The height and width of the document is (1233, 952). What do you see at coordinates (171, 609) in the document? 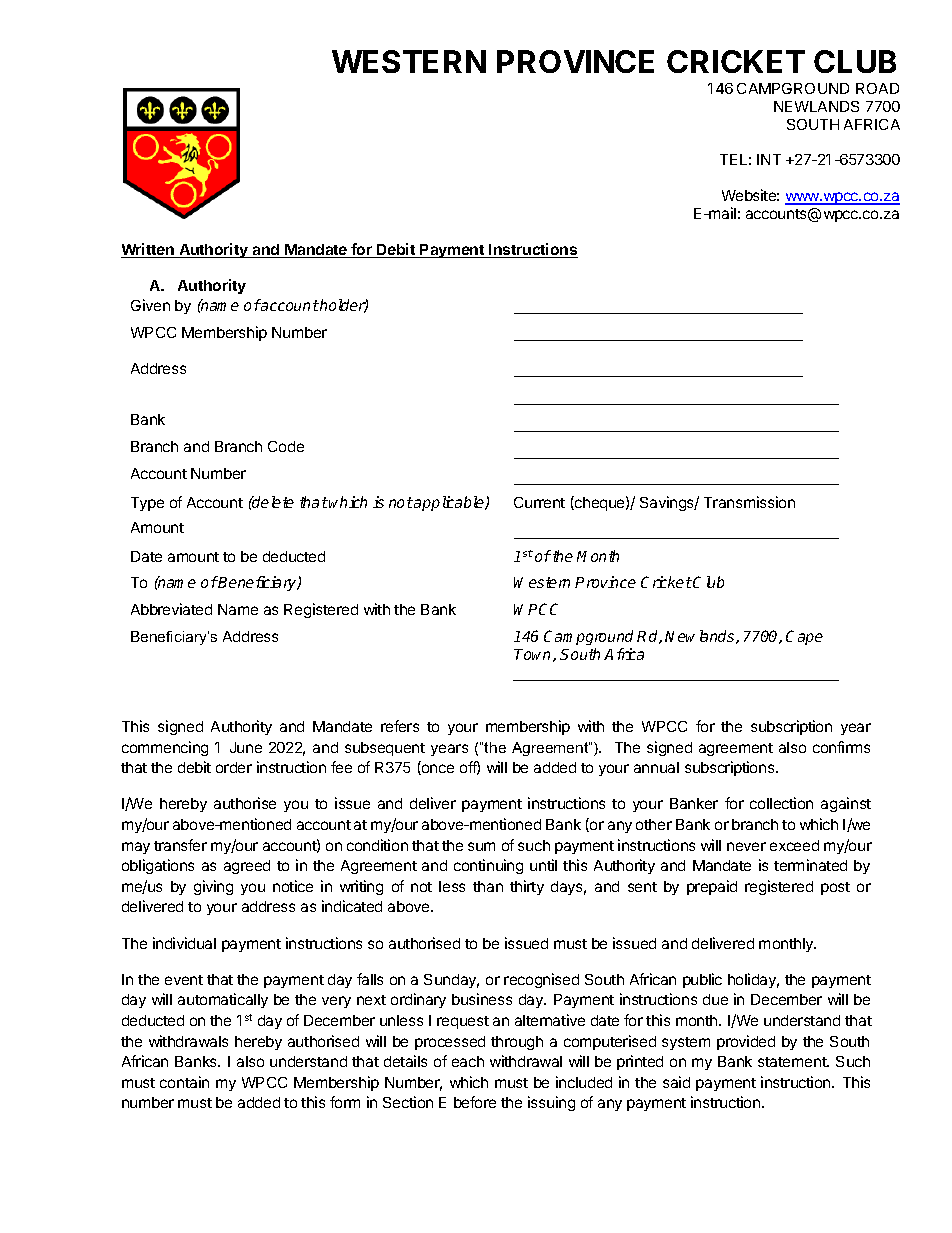
I see `Abbreviated` at bounding box center [171, 609].
